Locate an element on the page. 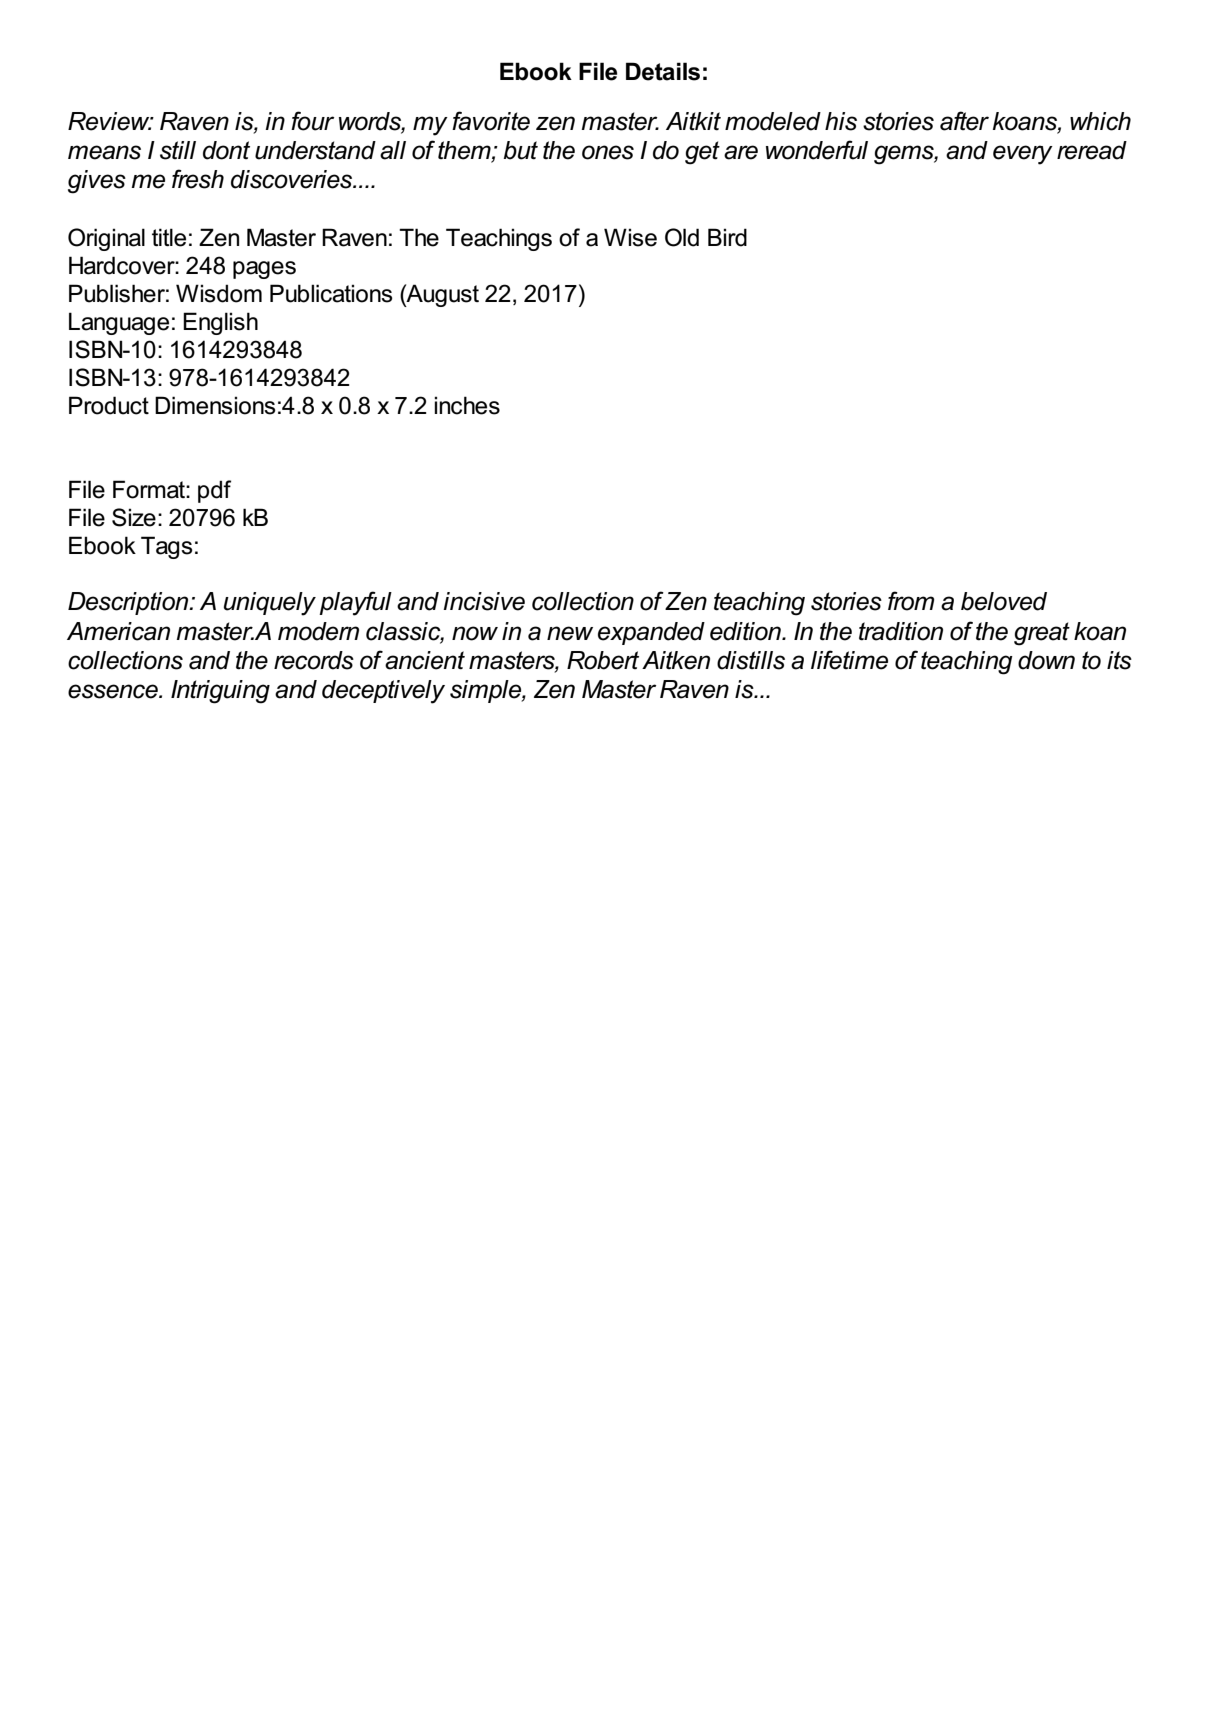 This page has width=1209, height=1711. Bird is located at coordinates (727, 237).
